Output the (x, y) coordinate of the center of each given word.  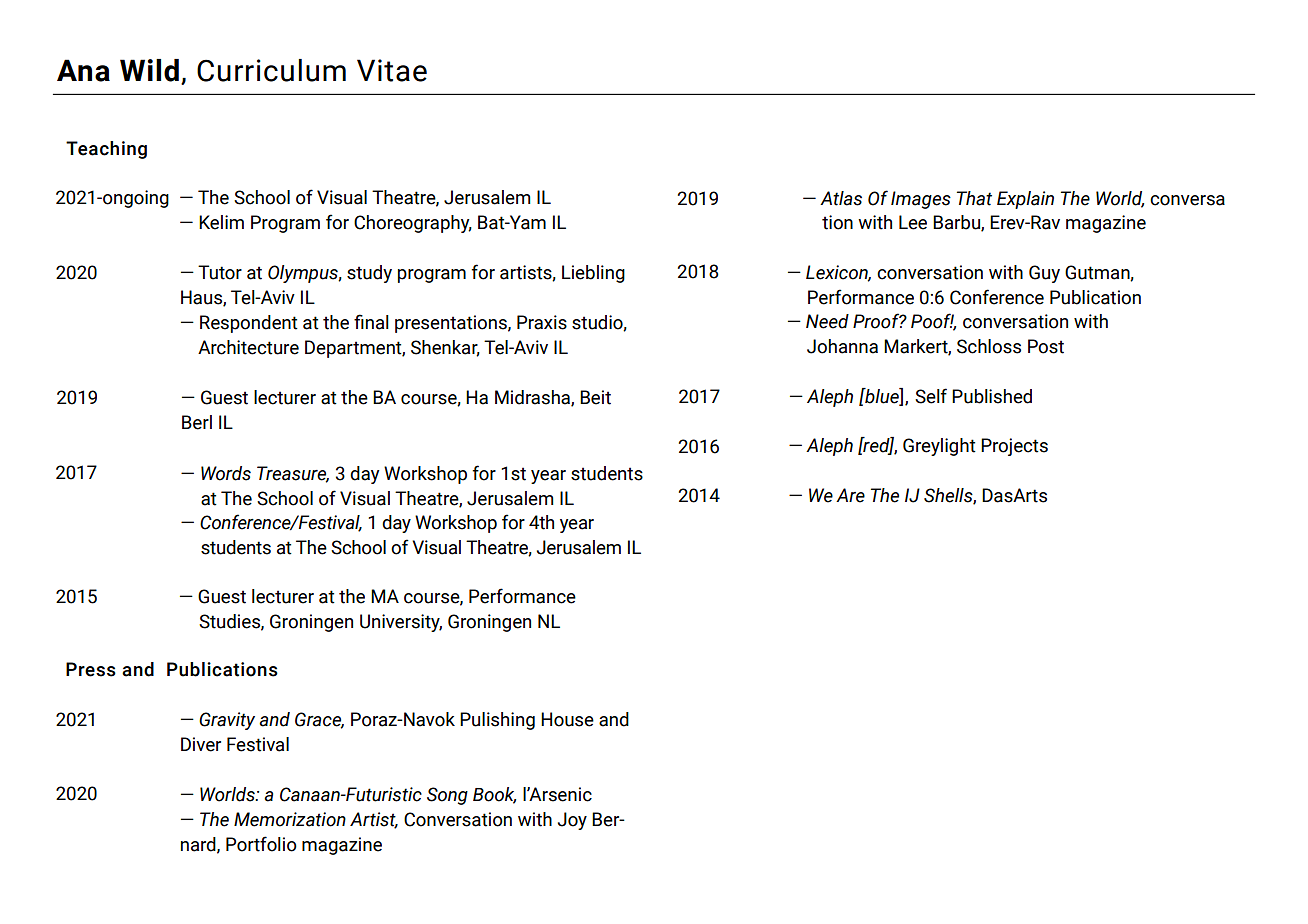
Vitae (392, 70)
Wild (149, 70)
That (974, 198)
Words (226, 473)
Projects (1014, 447)
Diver (201, 744)
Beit (595, 397)
